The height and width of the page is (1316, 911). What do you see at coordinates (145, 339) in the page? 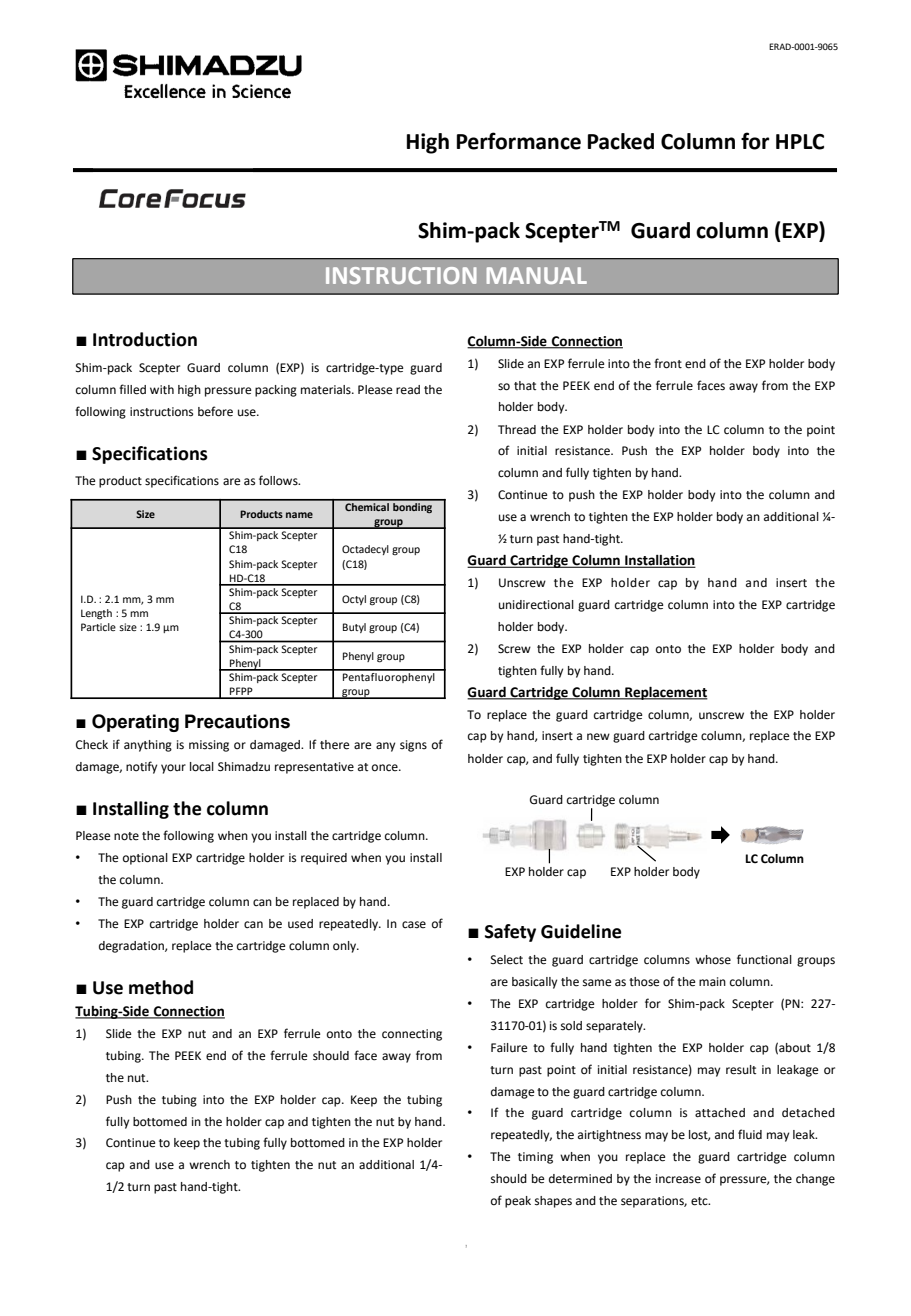
I see `Introduction` at bounding box center [145, 339].
